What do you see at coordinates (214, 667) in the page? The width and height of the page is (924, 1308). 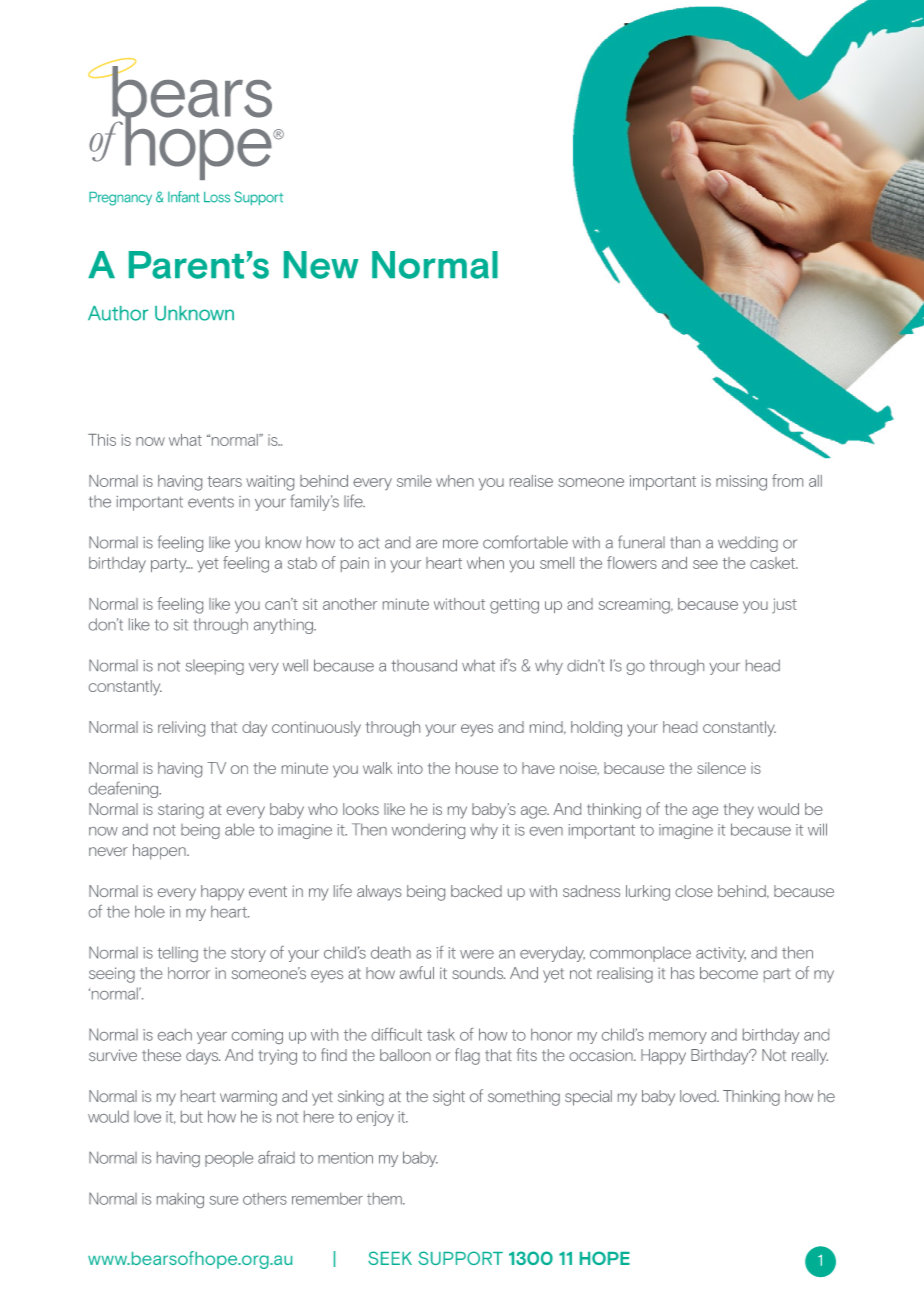 I see `sleeping` at bounding box center [214, 667].
